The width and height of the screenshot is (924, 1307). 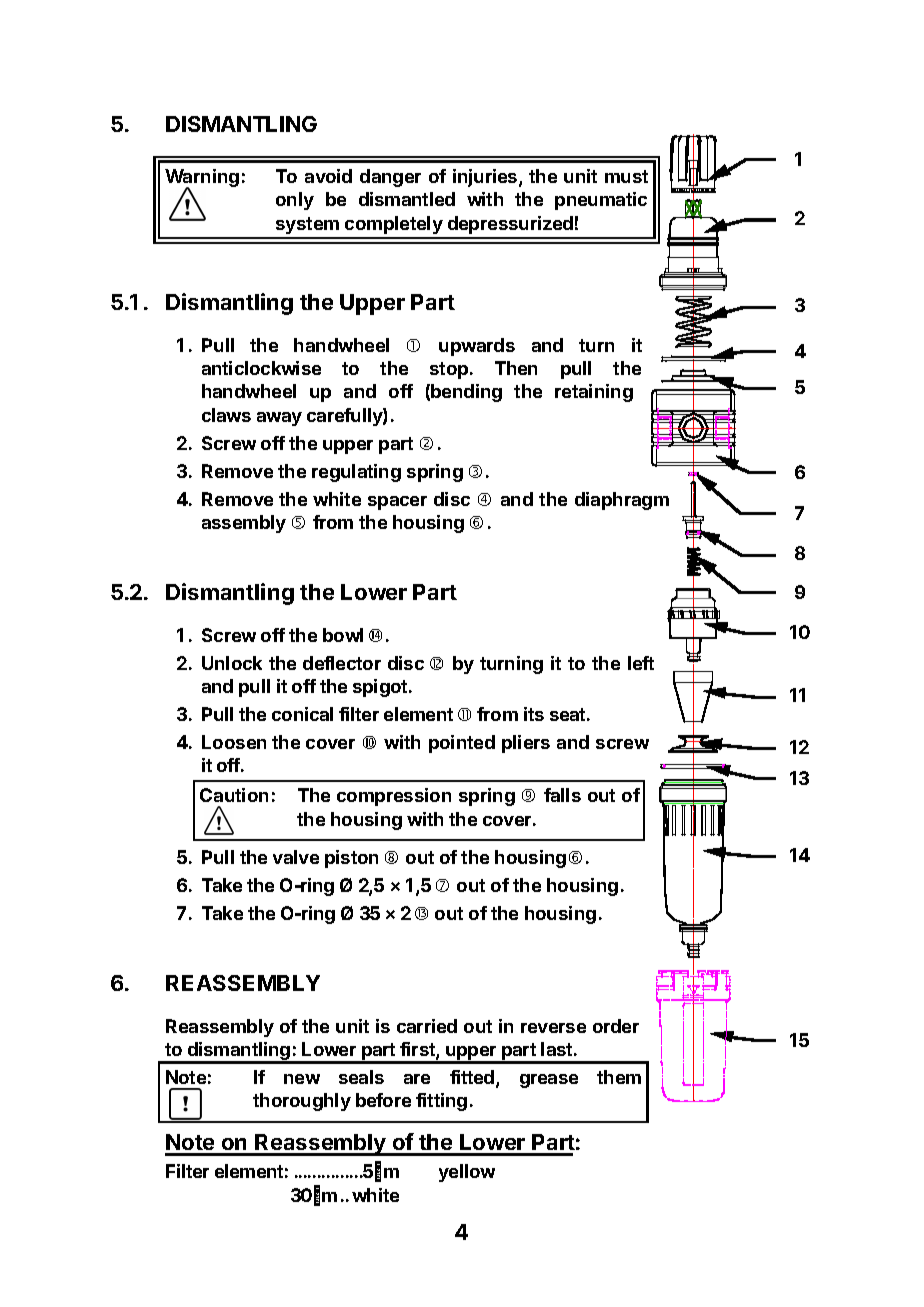 What do you see at coordinates (407, 199) in the screenshot?
I see `dismantled` at bounding box center [407, 199].
